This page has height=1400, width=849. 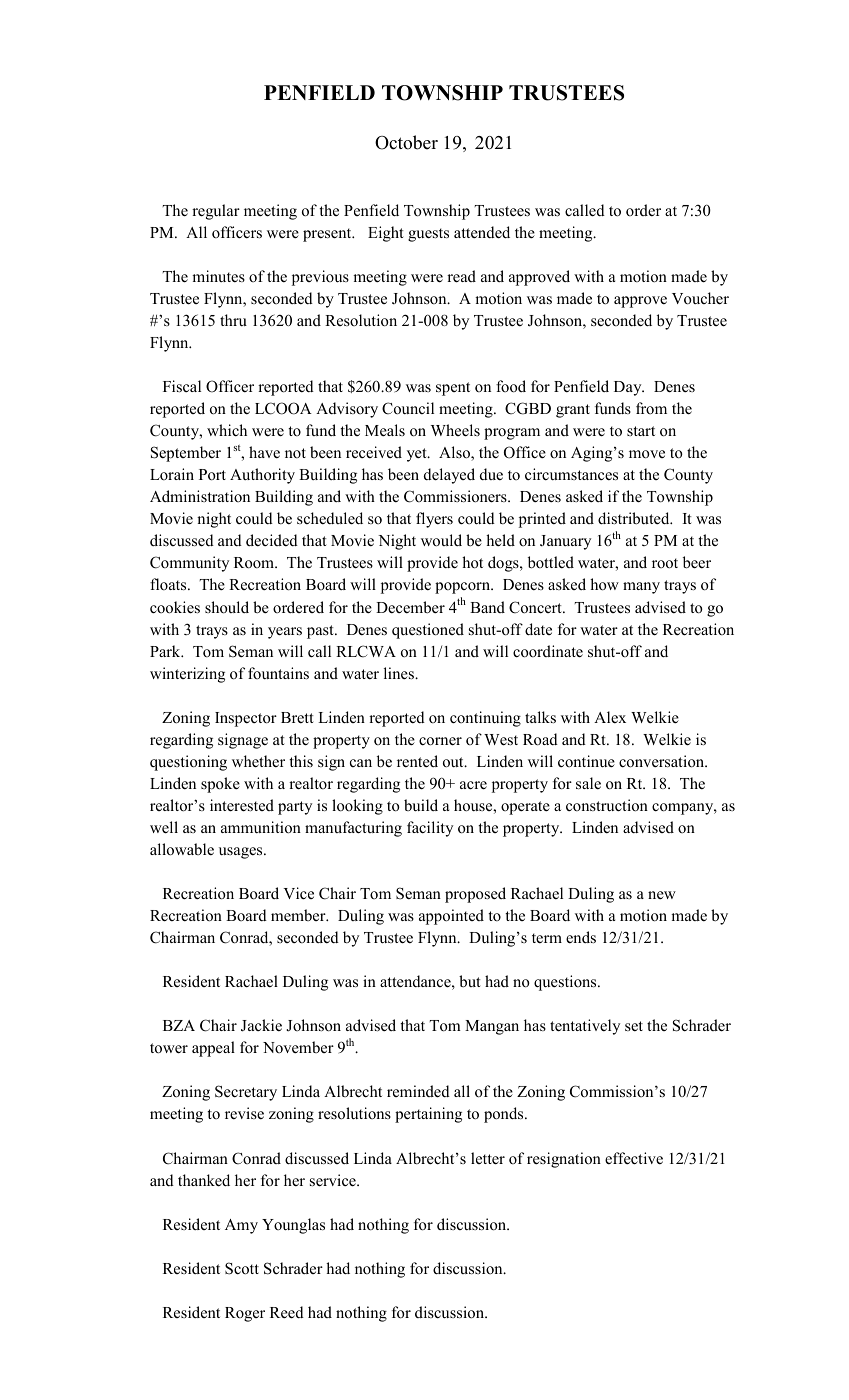 I want to click on Day, so click(x=629, y=388).
